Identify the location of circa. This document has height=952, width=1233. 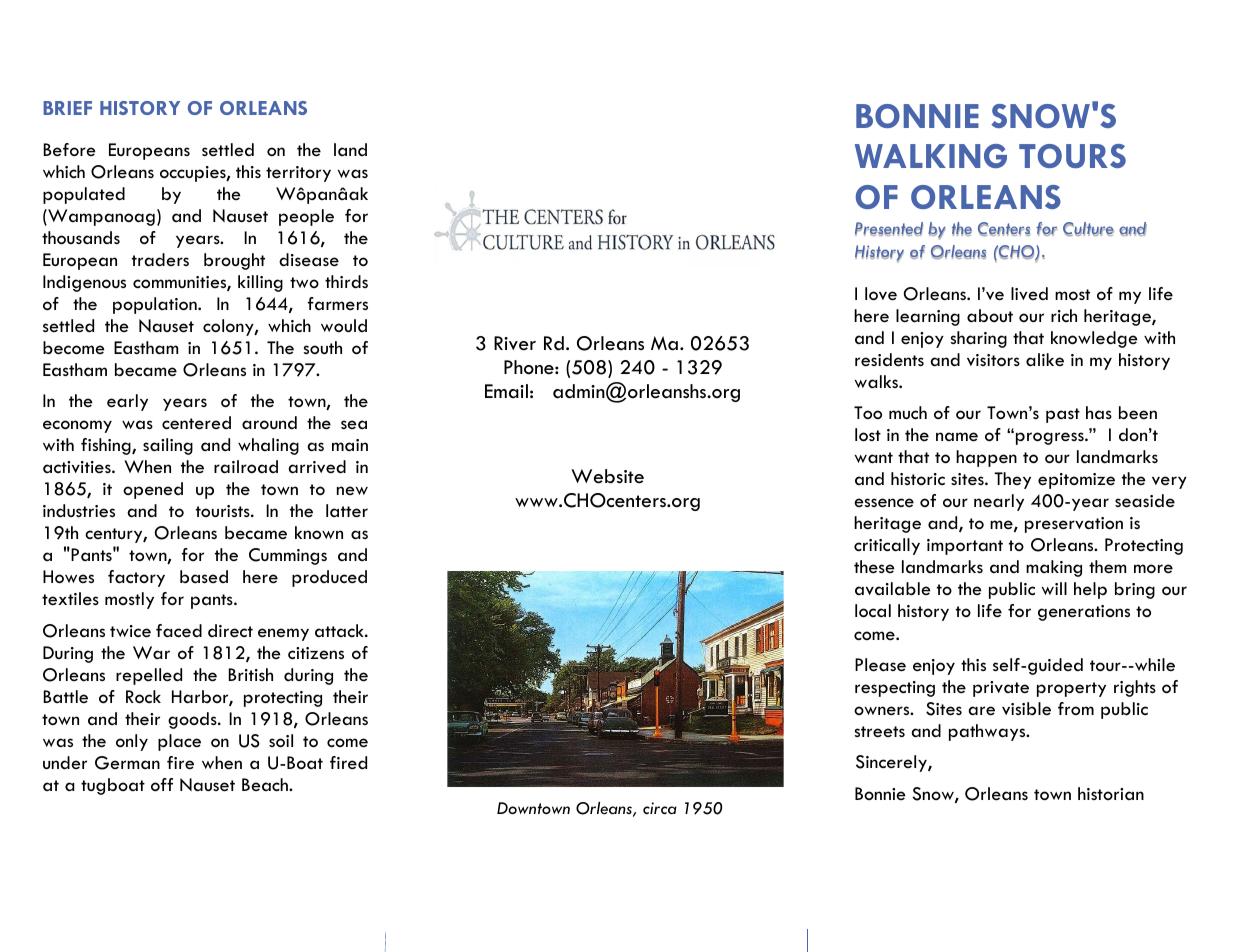
(660, 808).
